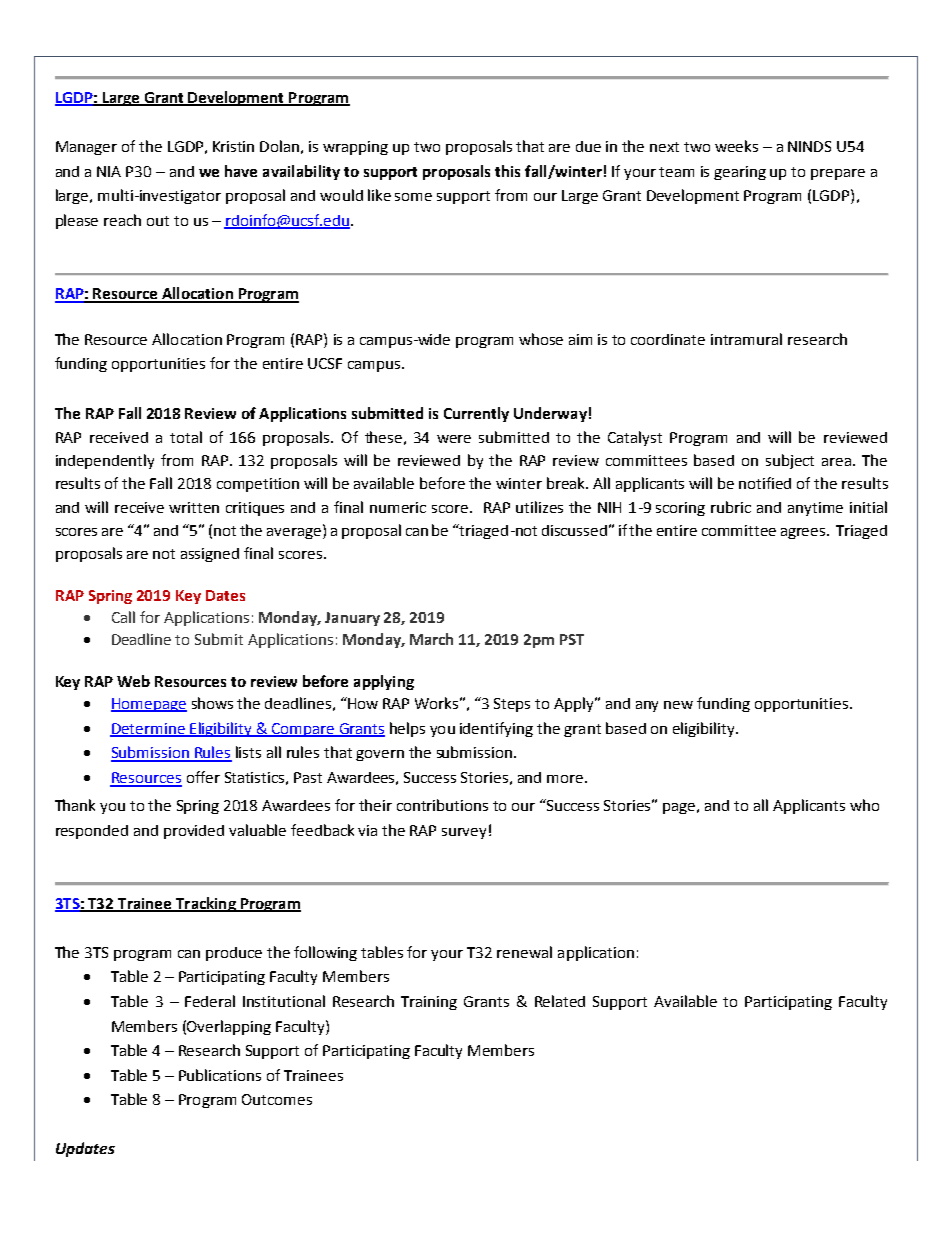 This screenshot has height=1233, width=952. Describe the element at coordinates (560, 1001) in the screenshot. I see `Related` at that location.
